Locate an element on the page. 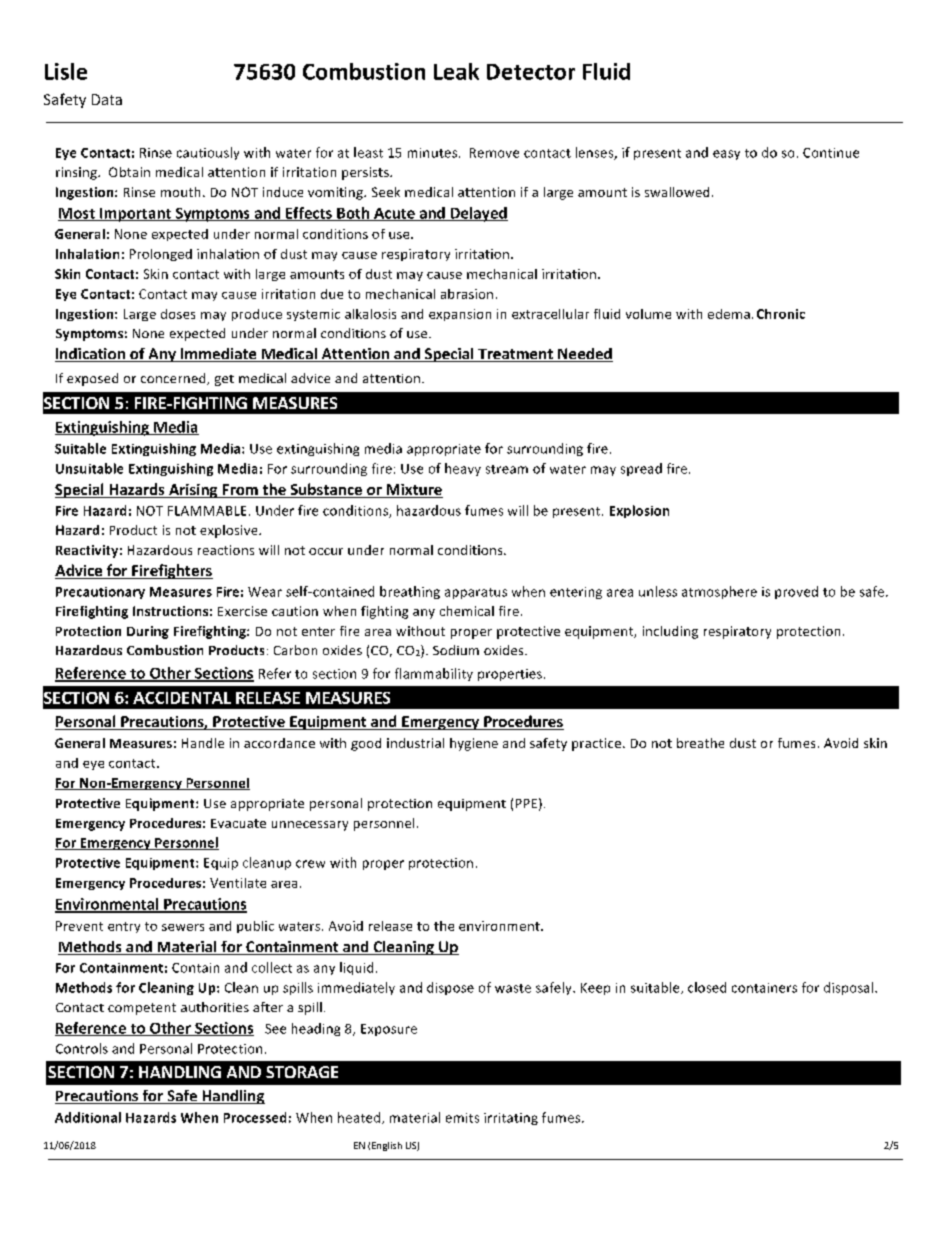  Data is located at coordinates (107, 99).
